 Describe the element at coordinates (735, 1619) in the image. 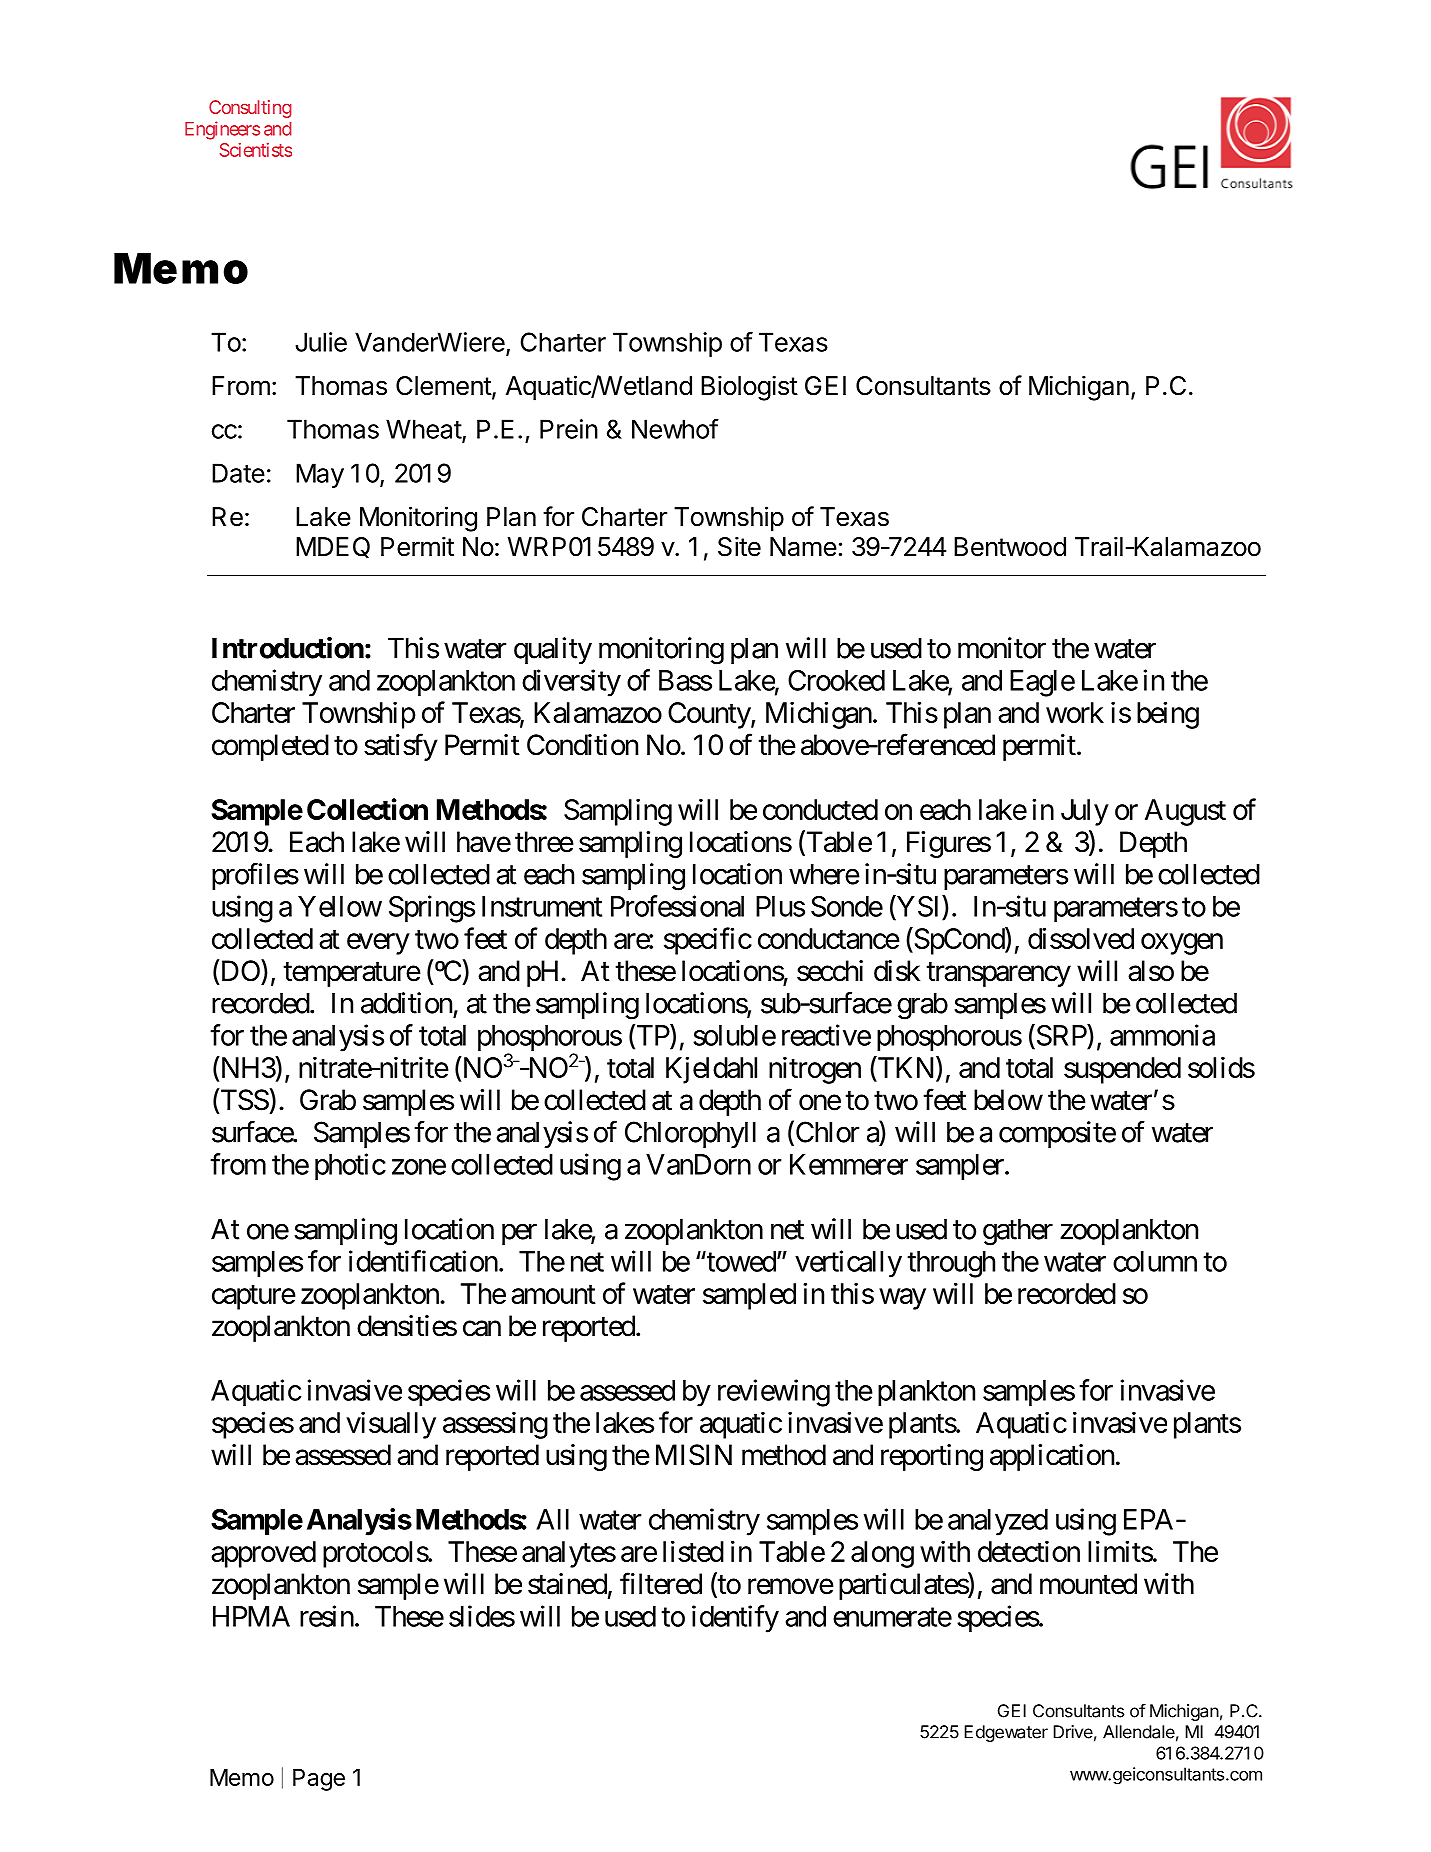

I see `identify` at that location.
